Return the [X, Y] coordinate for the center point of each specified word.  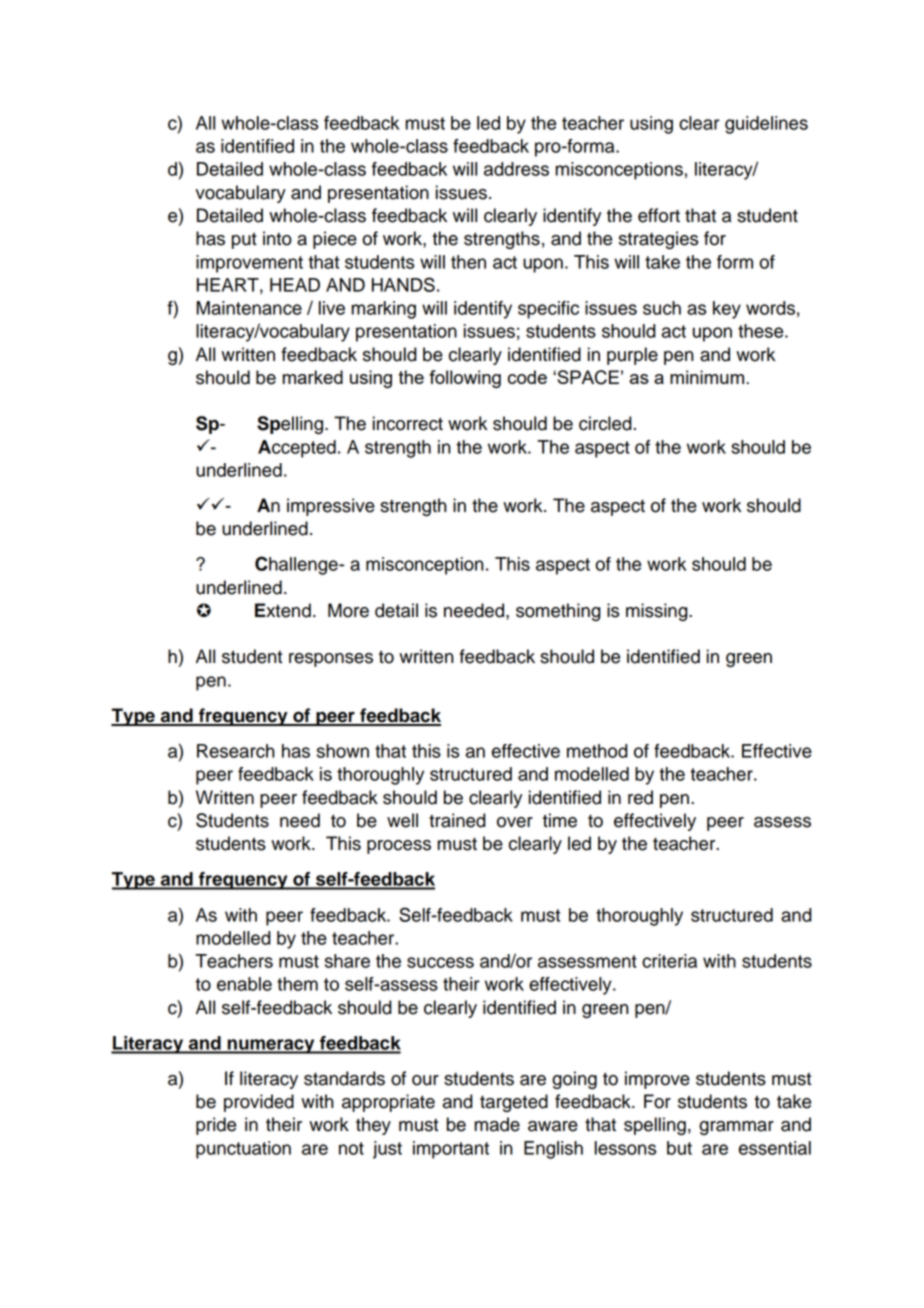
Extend [283, 610]
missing [658, 612]
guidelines [766, 125]
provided [259, 1103]
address [516, 169]
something [558, 612]
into [277, 238]
